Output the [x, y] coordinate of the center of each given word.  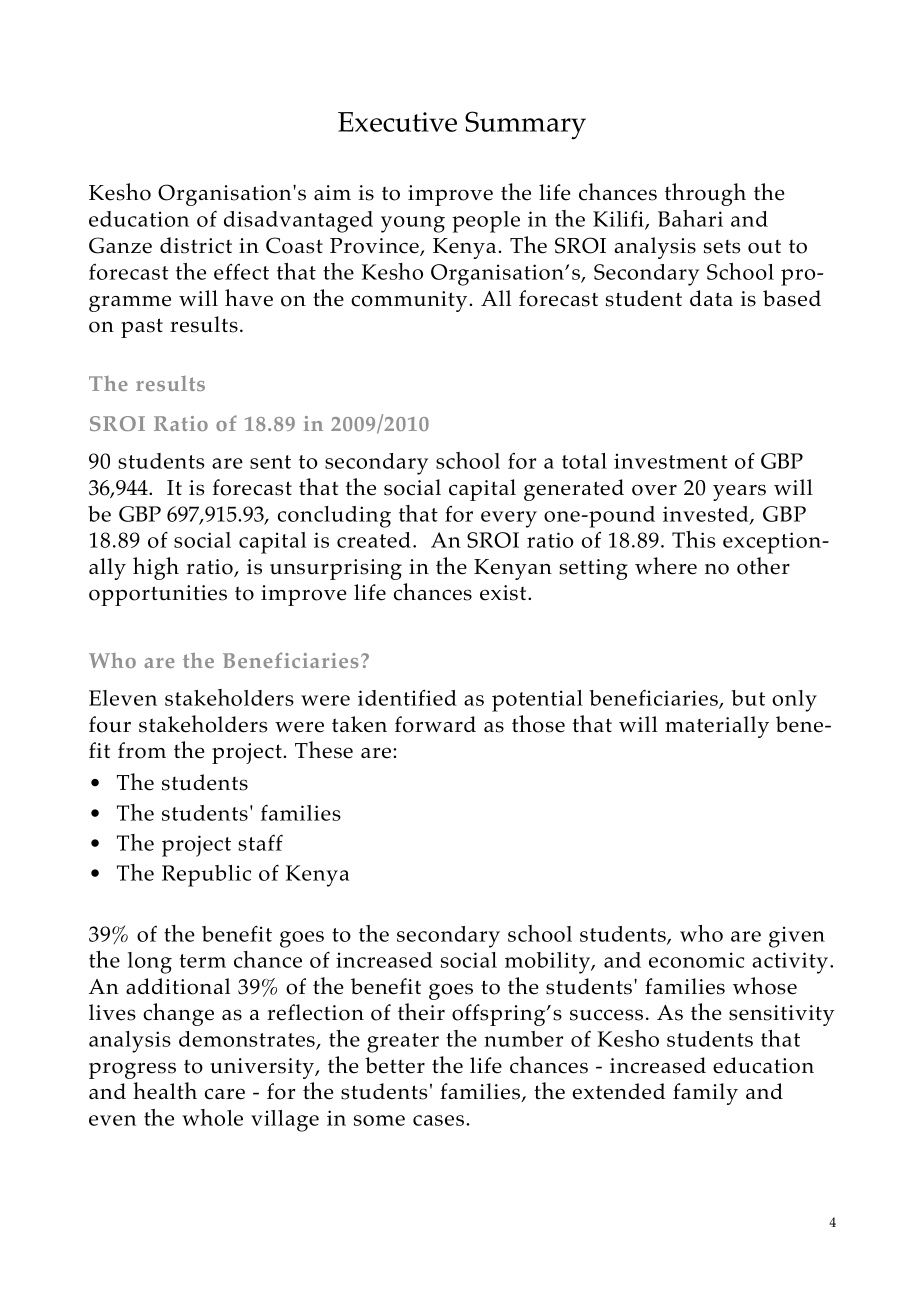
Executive [397, 122]
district [196, 245]
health [165, 1091]
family [705, 1094]
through [705, 194]
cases [440, 1120]
